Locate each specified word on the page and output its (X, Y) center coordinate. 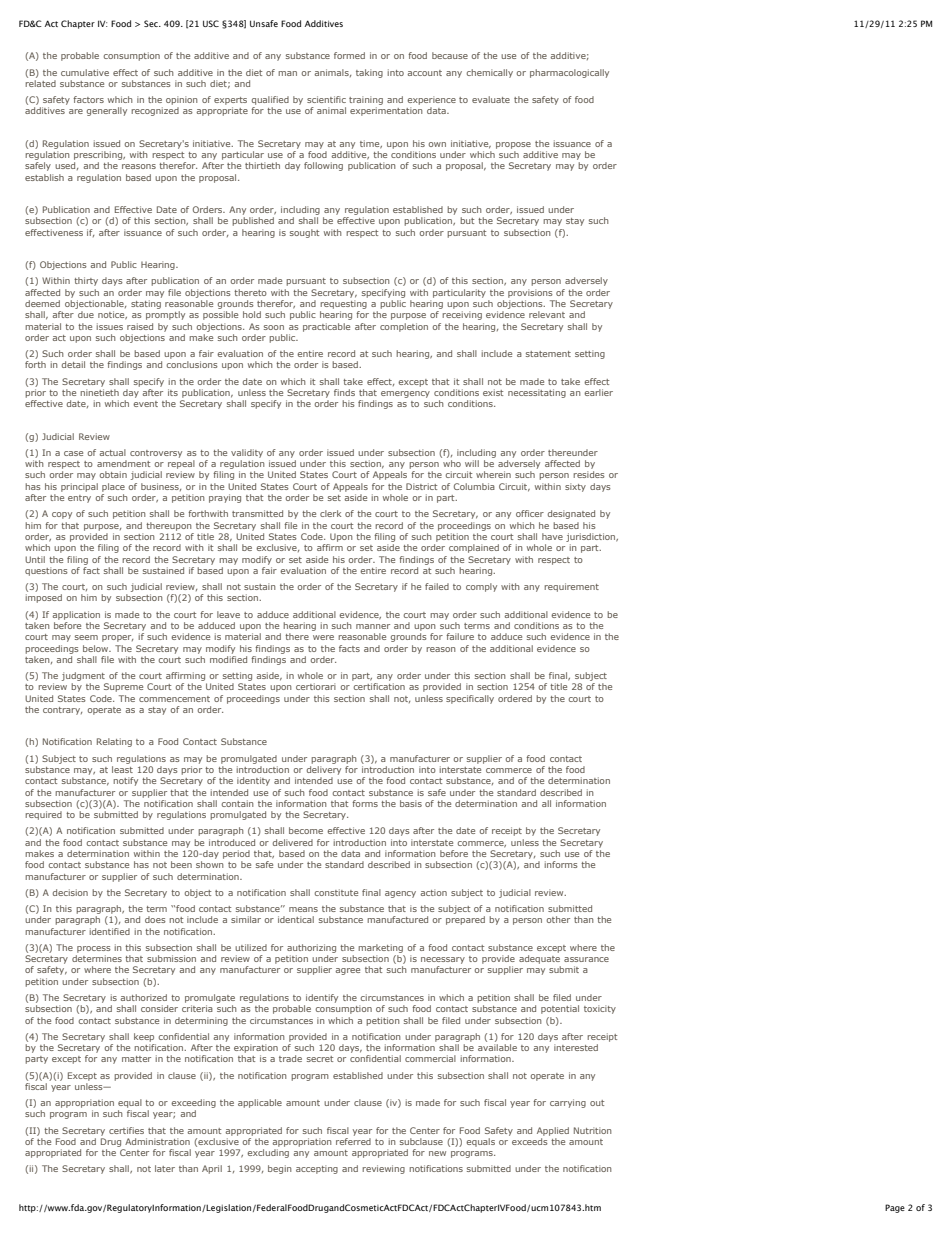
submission (171, 958)
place (113, 487)
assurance (586, 959)
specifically (470, 699)
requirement (571, 587)
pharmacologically (569, 73)
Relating (114, 742)
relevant (547, 314)
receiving (462, 315)
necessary (443, 960)
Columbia (474, 486)
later (165, 1168)
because (450, 55)
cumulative (85, 72)
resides (589, 474)
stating (146, 304)
